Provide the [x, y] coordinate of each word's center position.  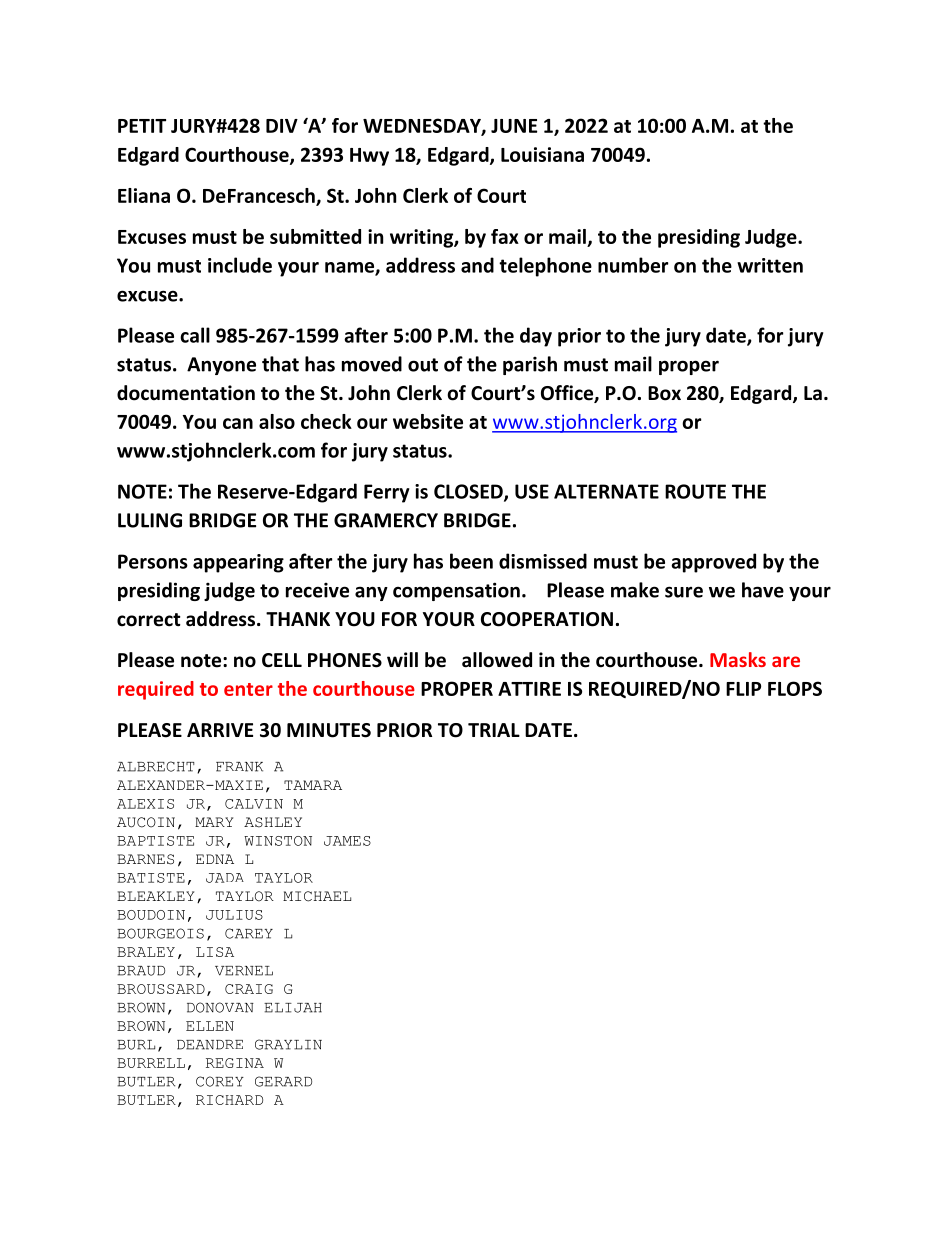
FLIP [743, 689]
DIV [282, 126]
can [238, 423]
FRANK [239, 767]
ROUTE [695, 491]
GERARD [283, 1081]
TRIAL [494, 730]
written [770, 265]
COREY [220, 1081]
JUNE [514, 126]
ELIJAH [293, 1008]
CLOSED [469, 492]
